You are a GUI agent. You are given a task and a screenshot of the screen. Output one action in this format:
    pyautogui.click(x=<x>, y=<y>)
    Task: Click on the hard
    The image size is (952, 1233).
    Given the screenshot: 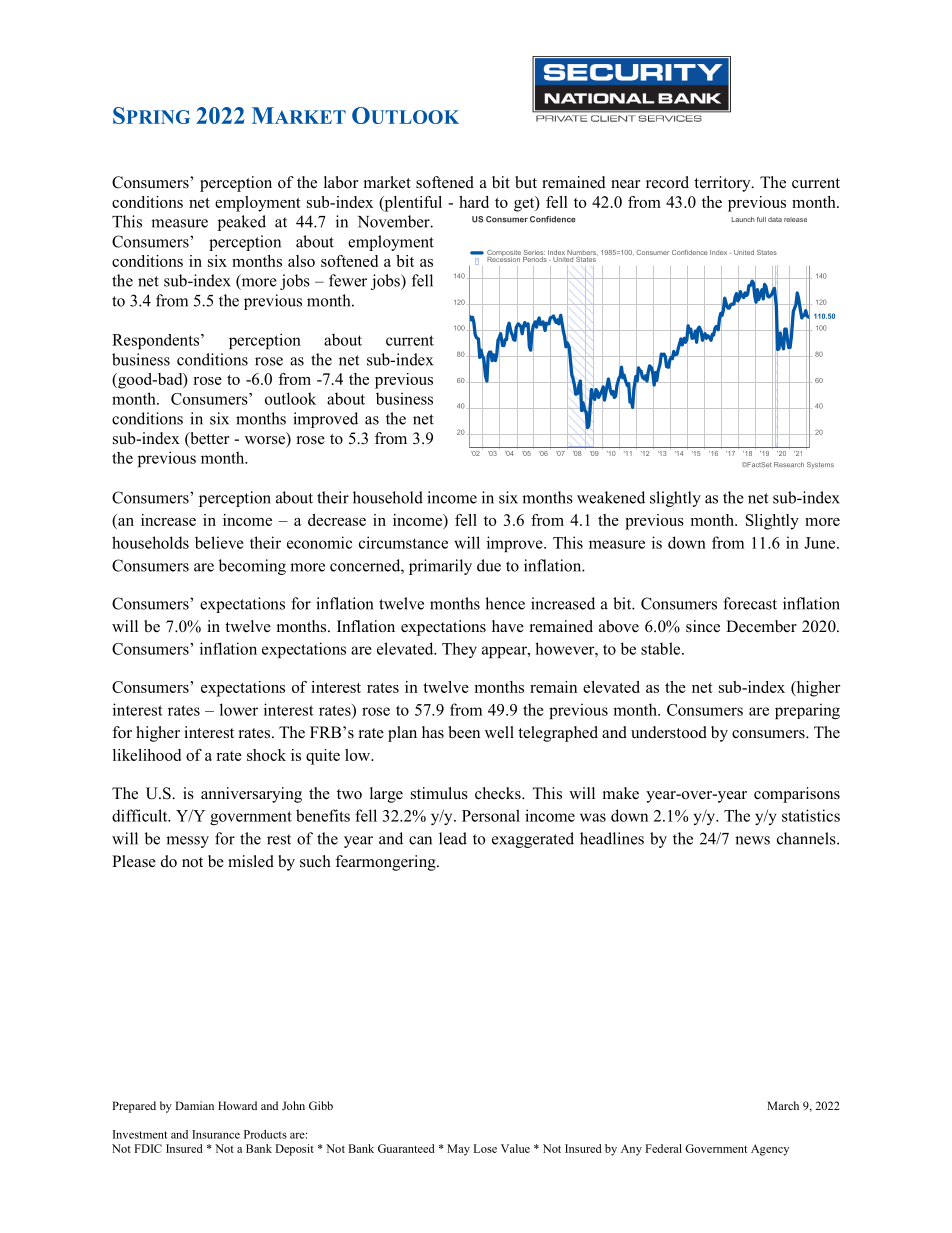 What is the action you would take?
    pyautogui.click(x=474, y=202)
